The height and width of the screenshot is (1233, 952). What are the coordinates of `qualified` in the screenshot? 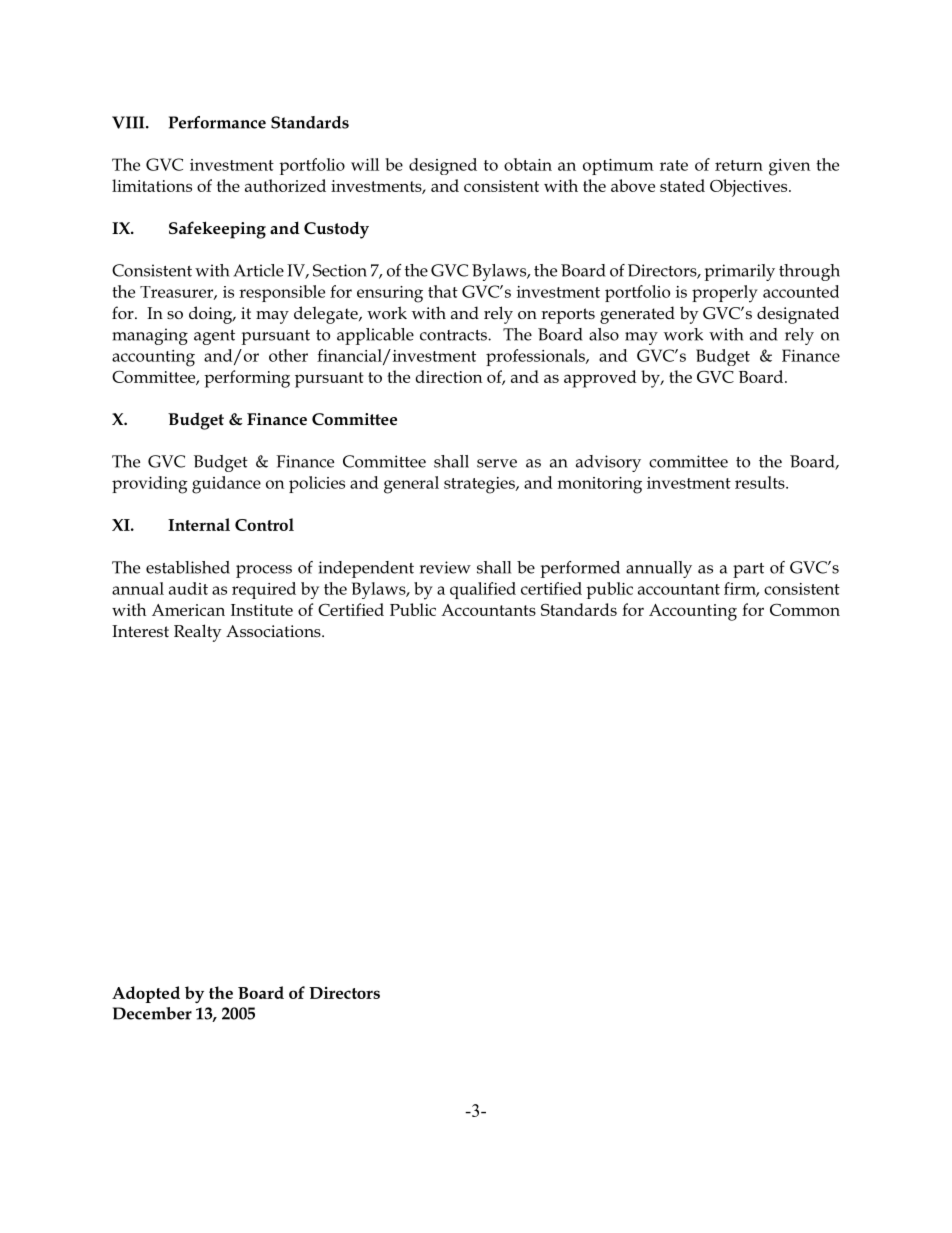 It's located at (483, 590).
